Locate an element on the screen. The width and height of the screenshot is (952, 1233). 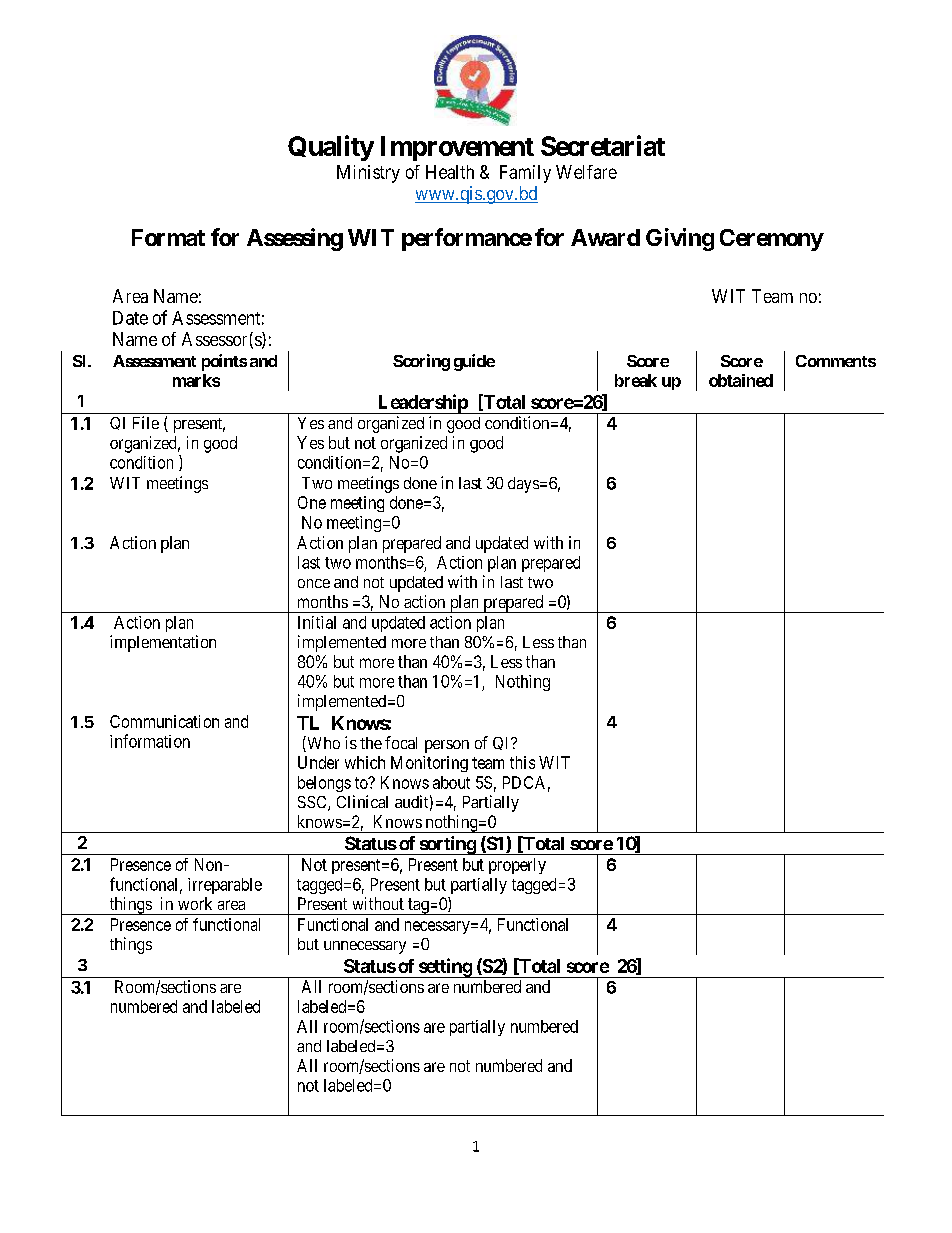
obtained is located at coordinates (741, 380).
